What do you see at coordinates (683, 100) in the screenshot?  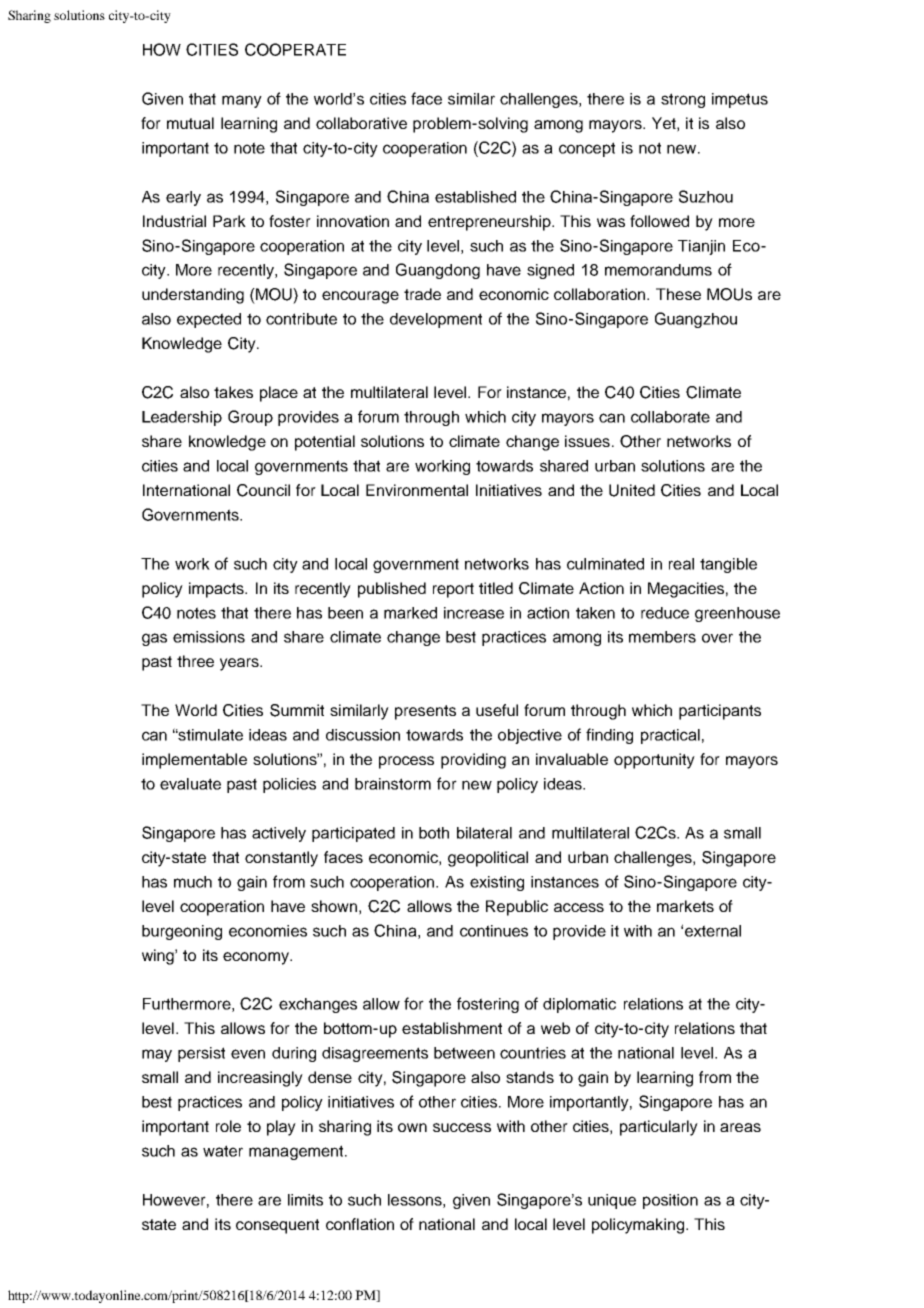 I see `strong` at bounding box center [683, 100].
